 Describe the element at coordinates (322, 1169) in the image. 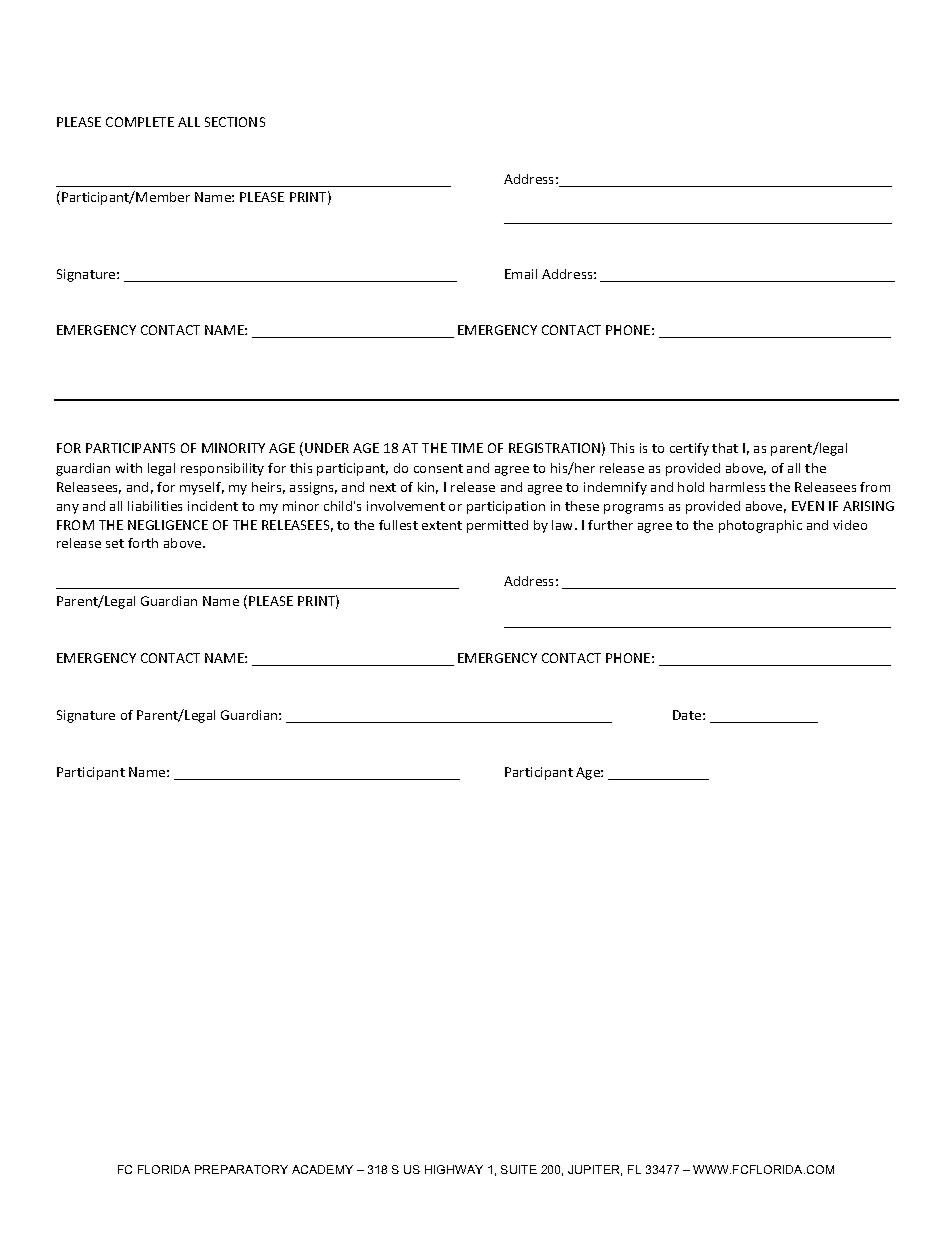

I see `ACADEMY` at that location.
